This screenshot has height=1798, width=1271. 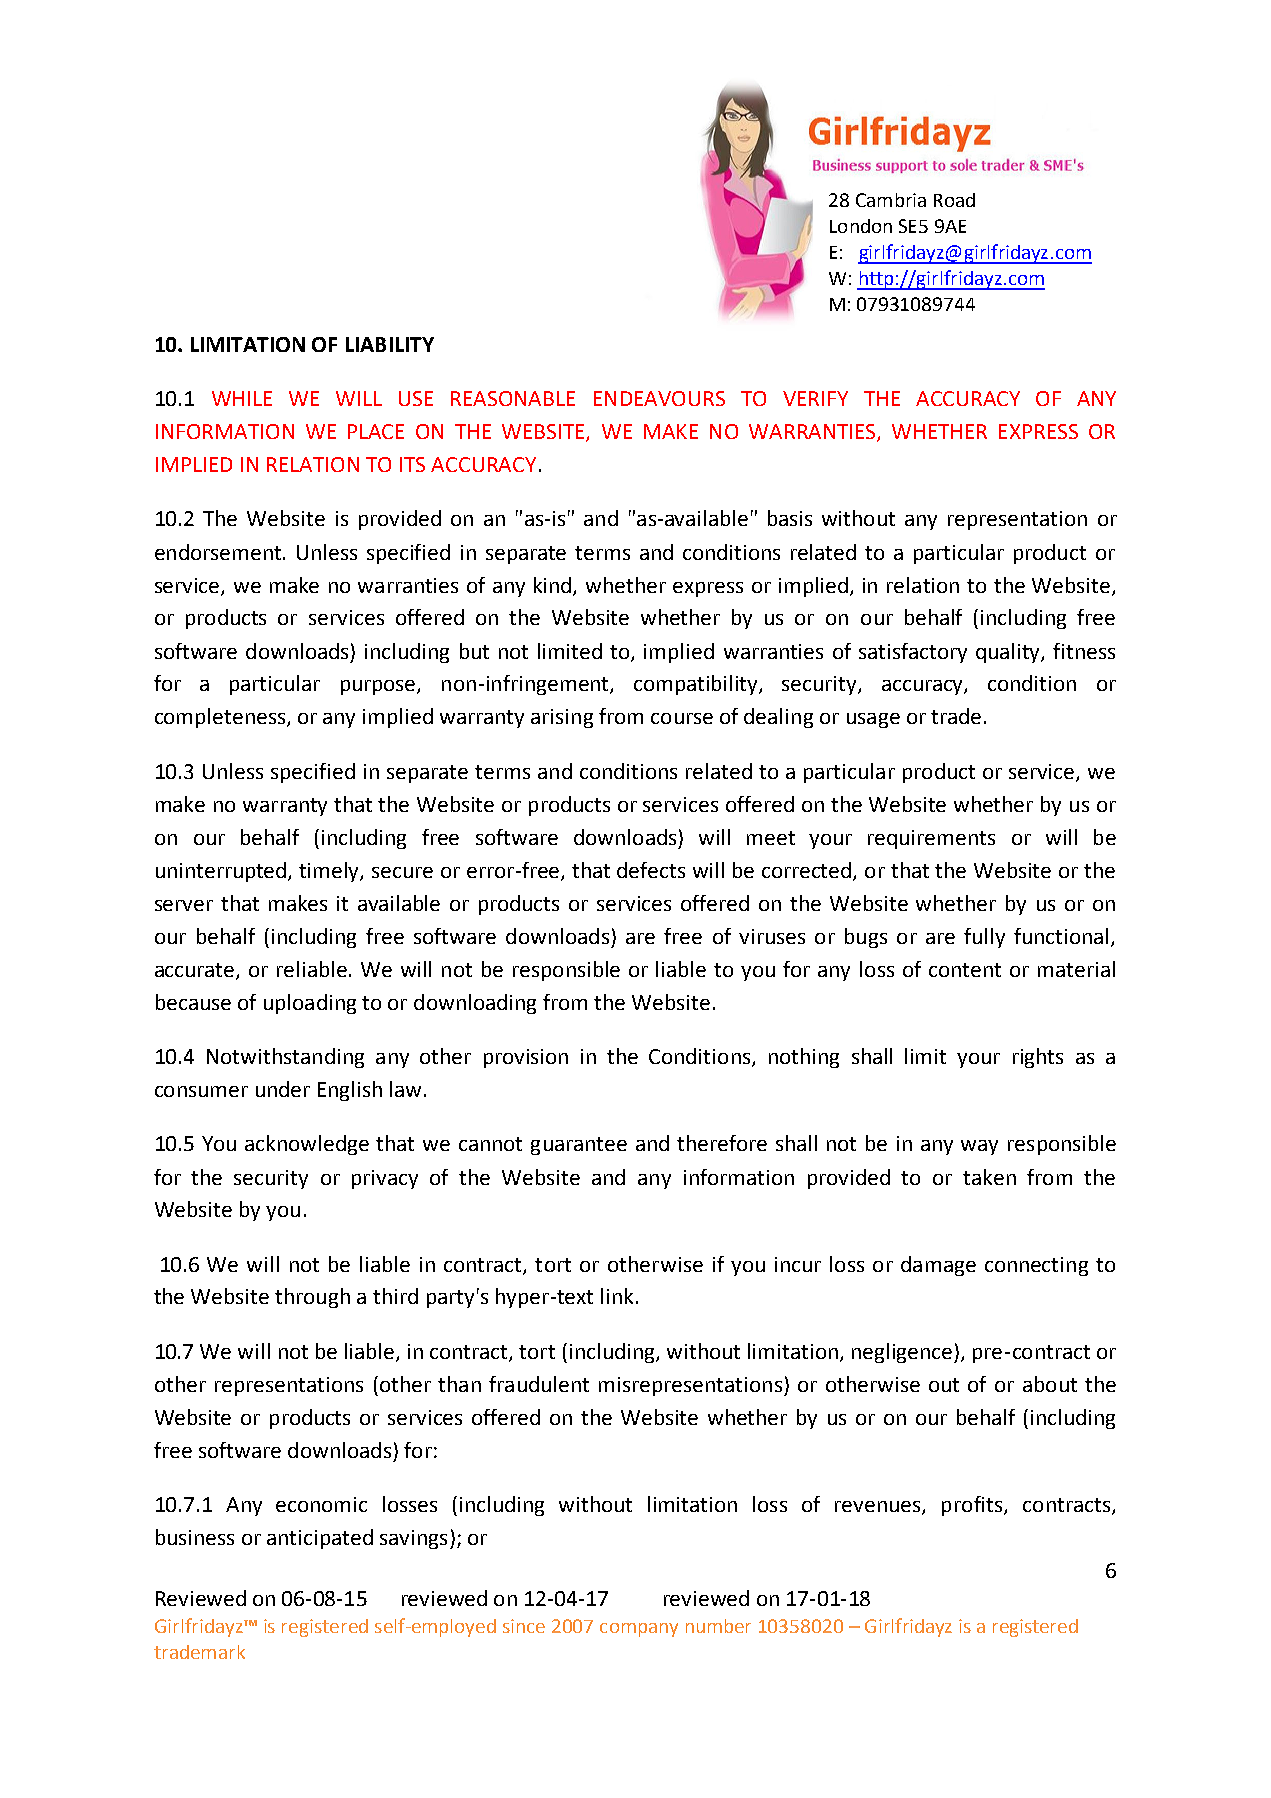 What do you see at coordinates (973, 1506) in the screenshot?
I see `profits` at bounding box center [973, 1506].
